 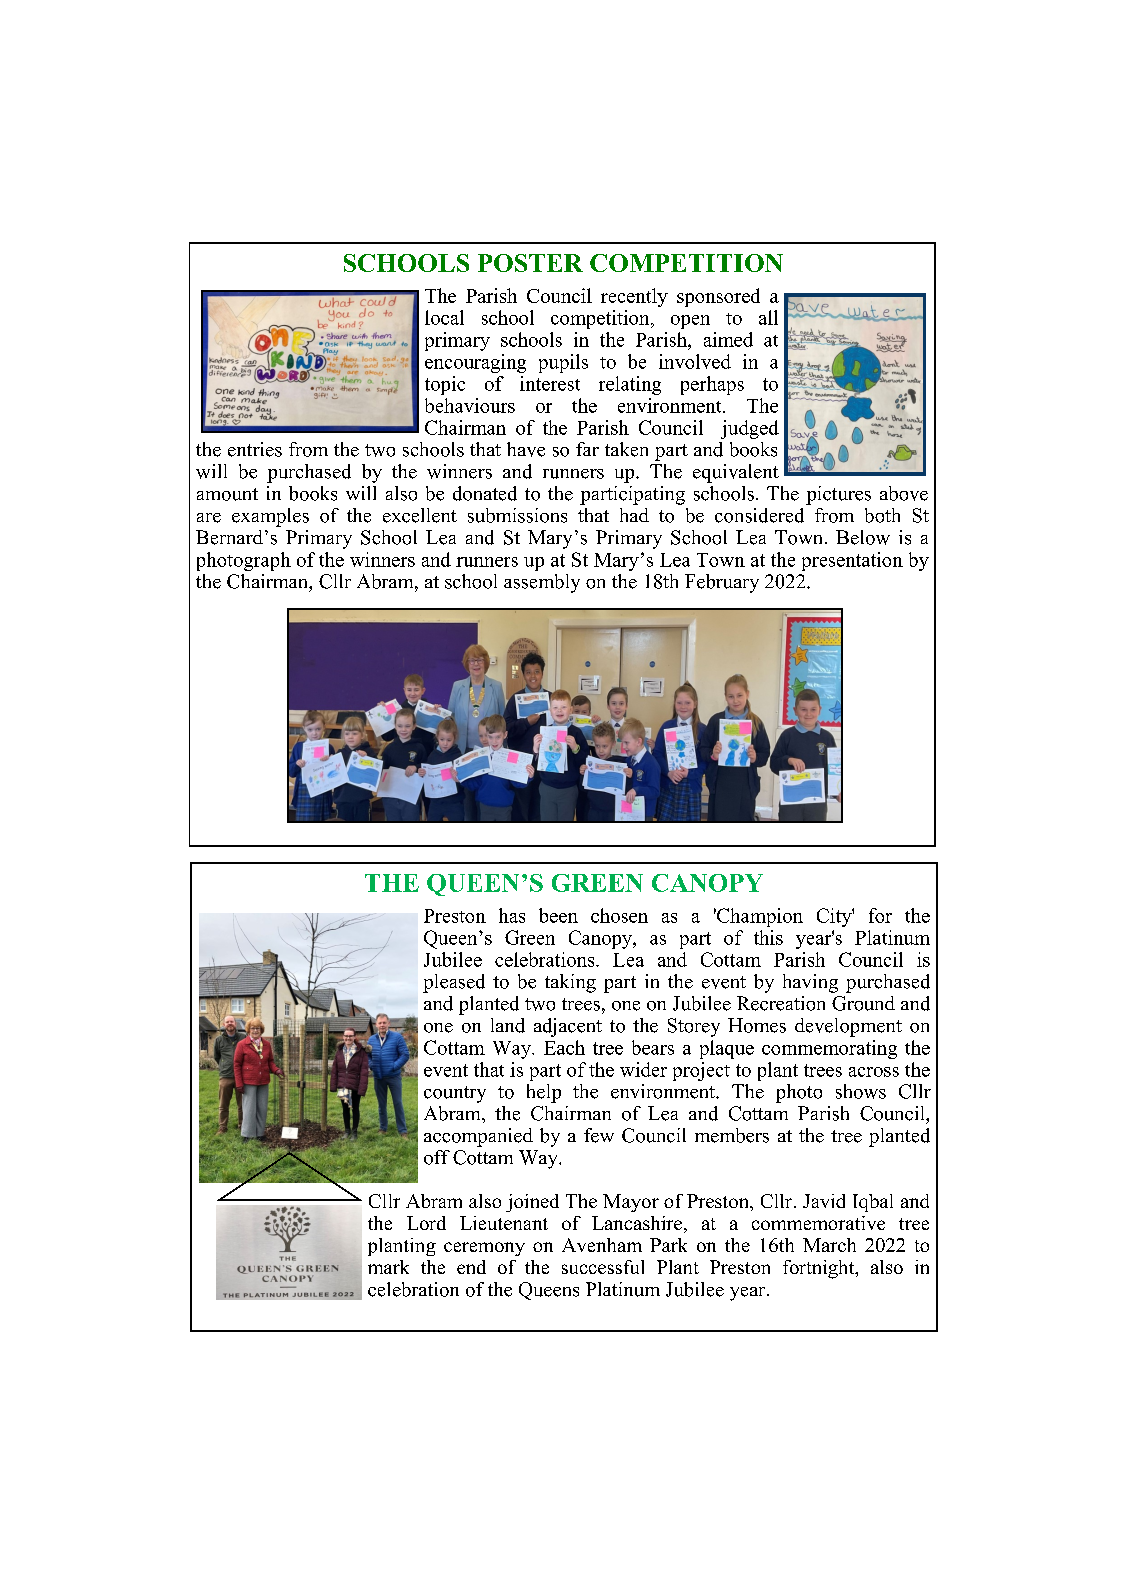 I want to click on mark, so click(x=388, y=1267).
